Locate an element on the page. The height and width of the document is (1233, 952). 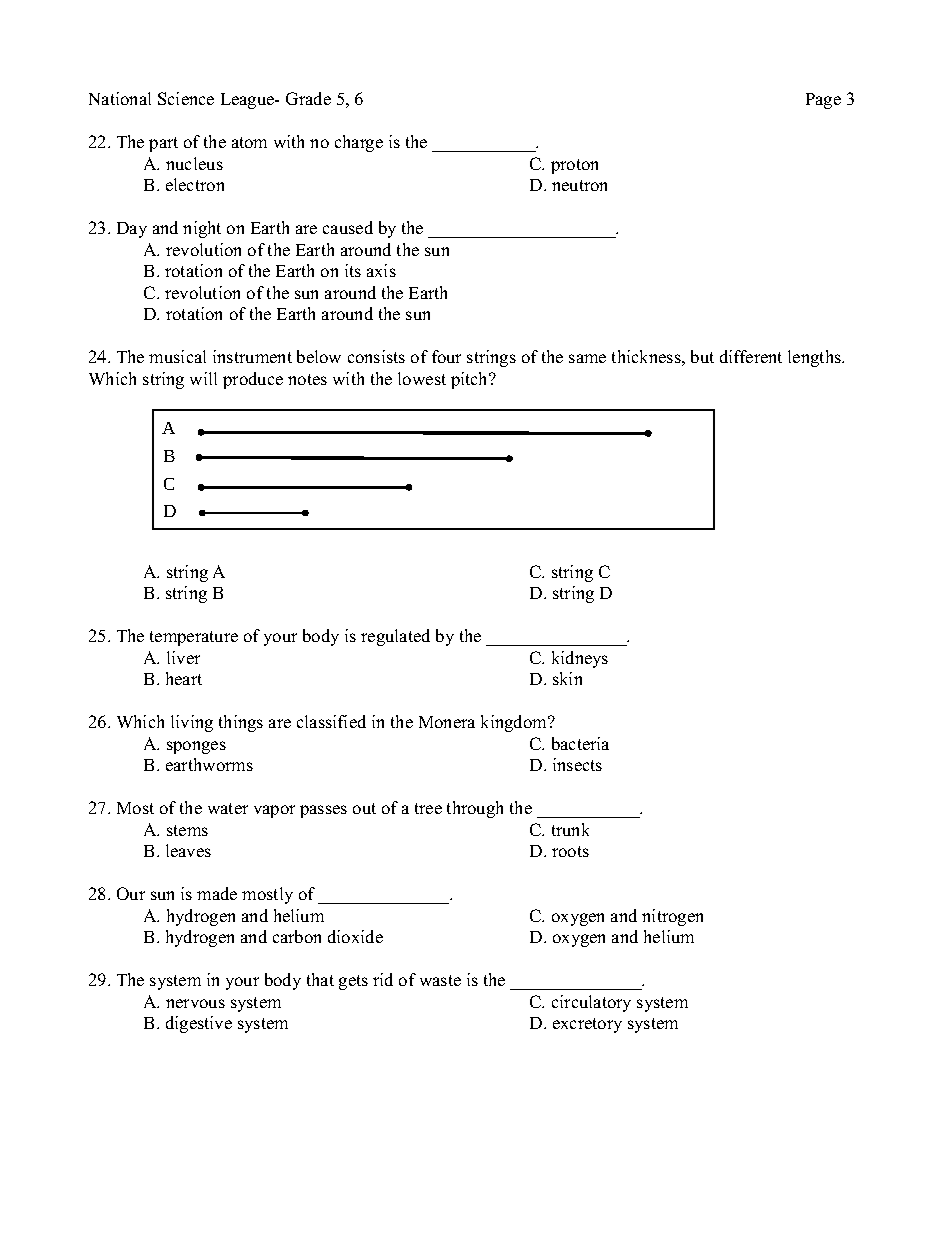
nitrogen is located at coordinates (672, 917).
